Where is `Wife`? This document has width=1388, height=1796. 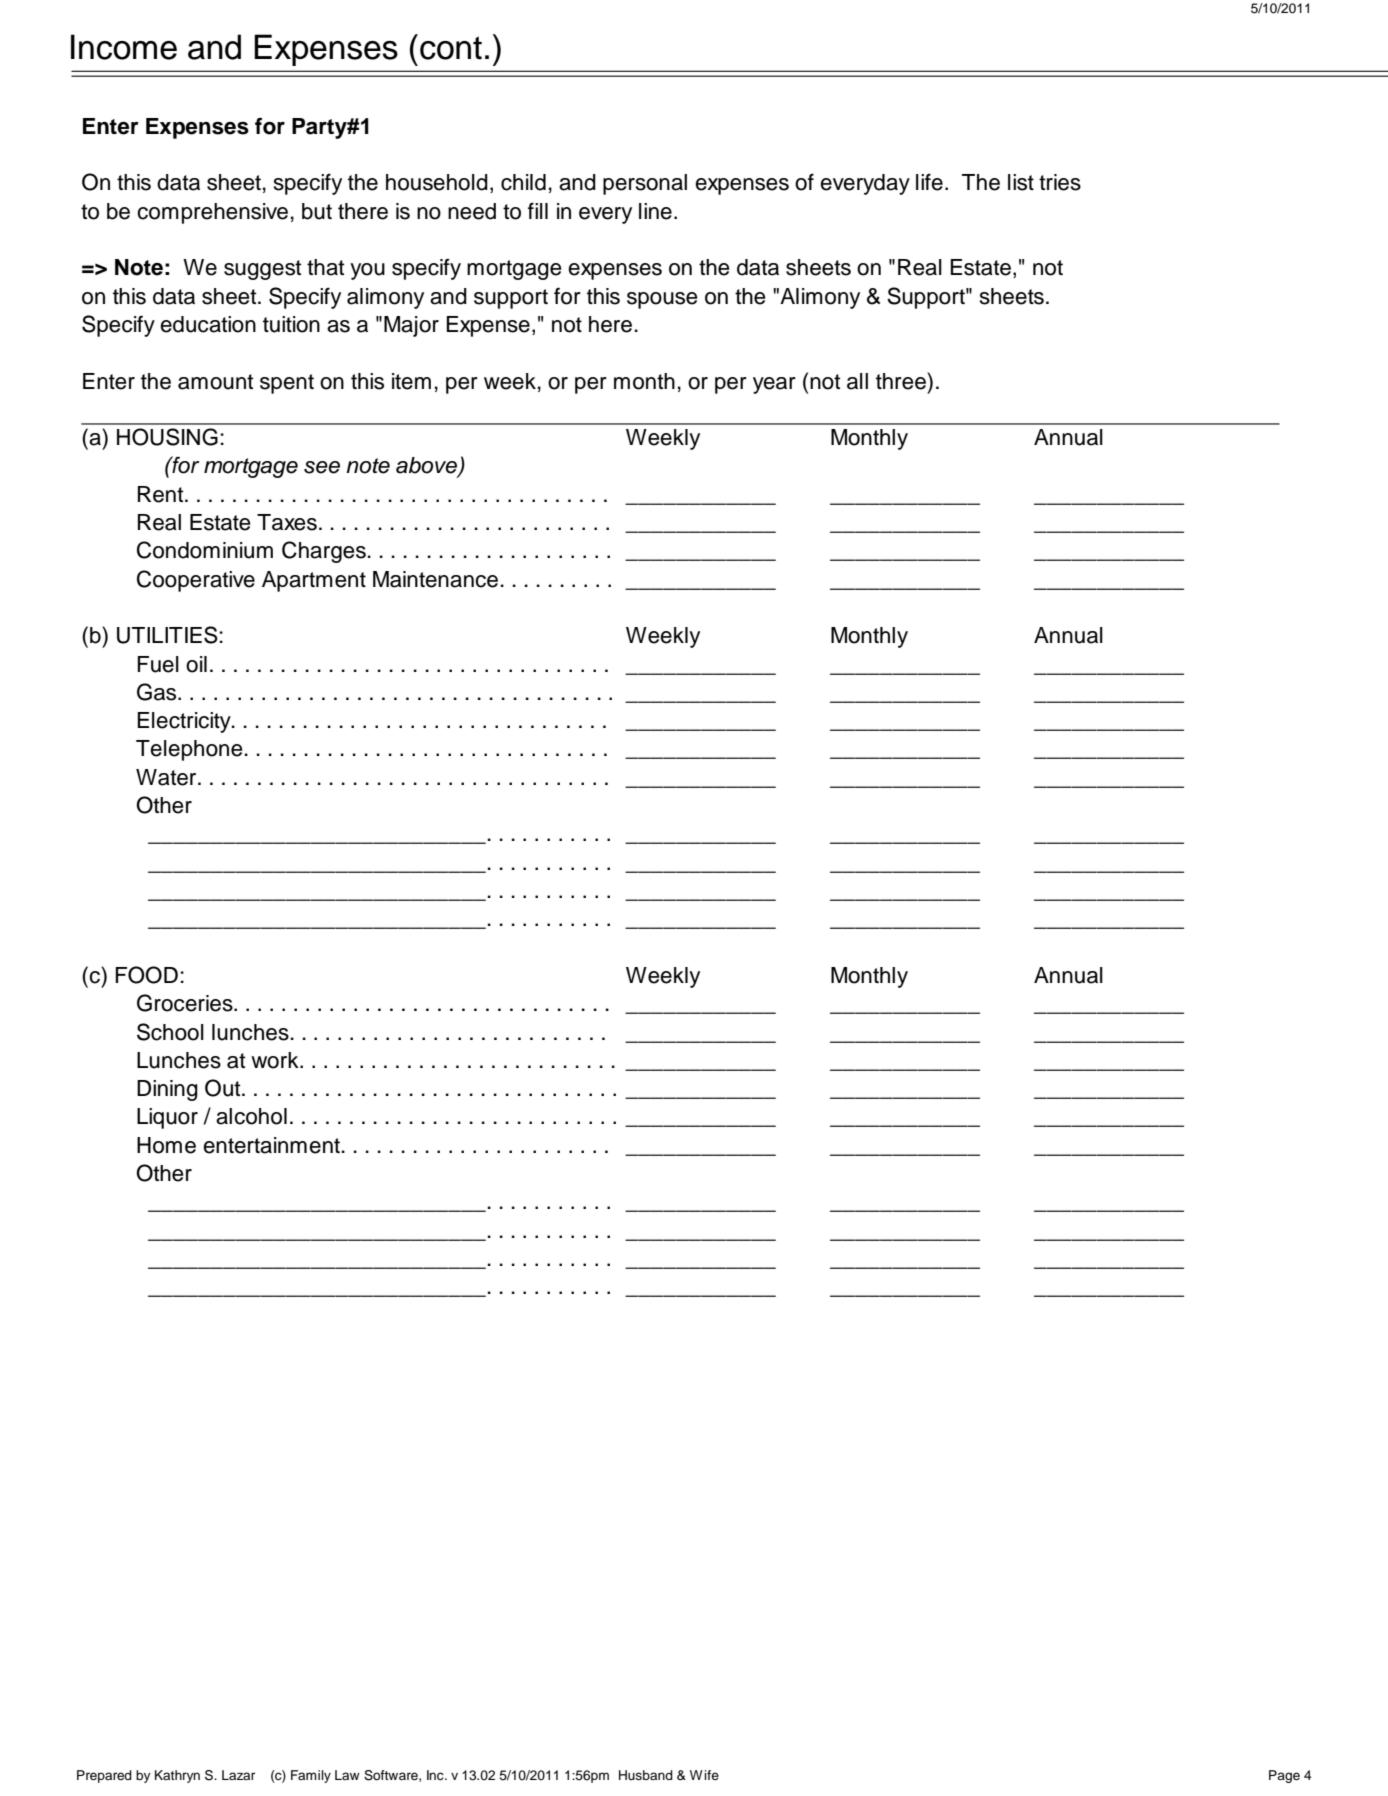 Wife is located at coordinates (704, 1775).
